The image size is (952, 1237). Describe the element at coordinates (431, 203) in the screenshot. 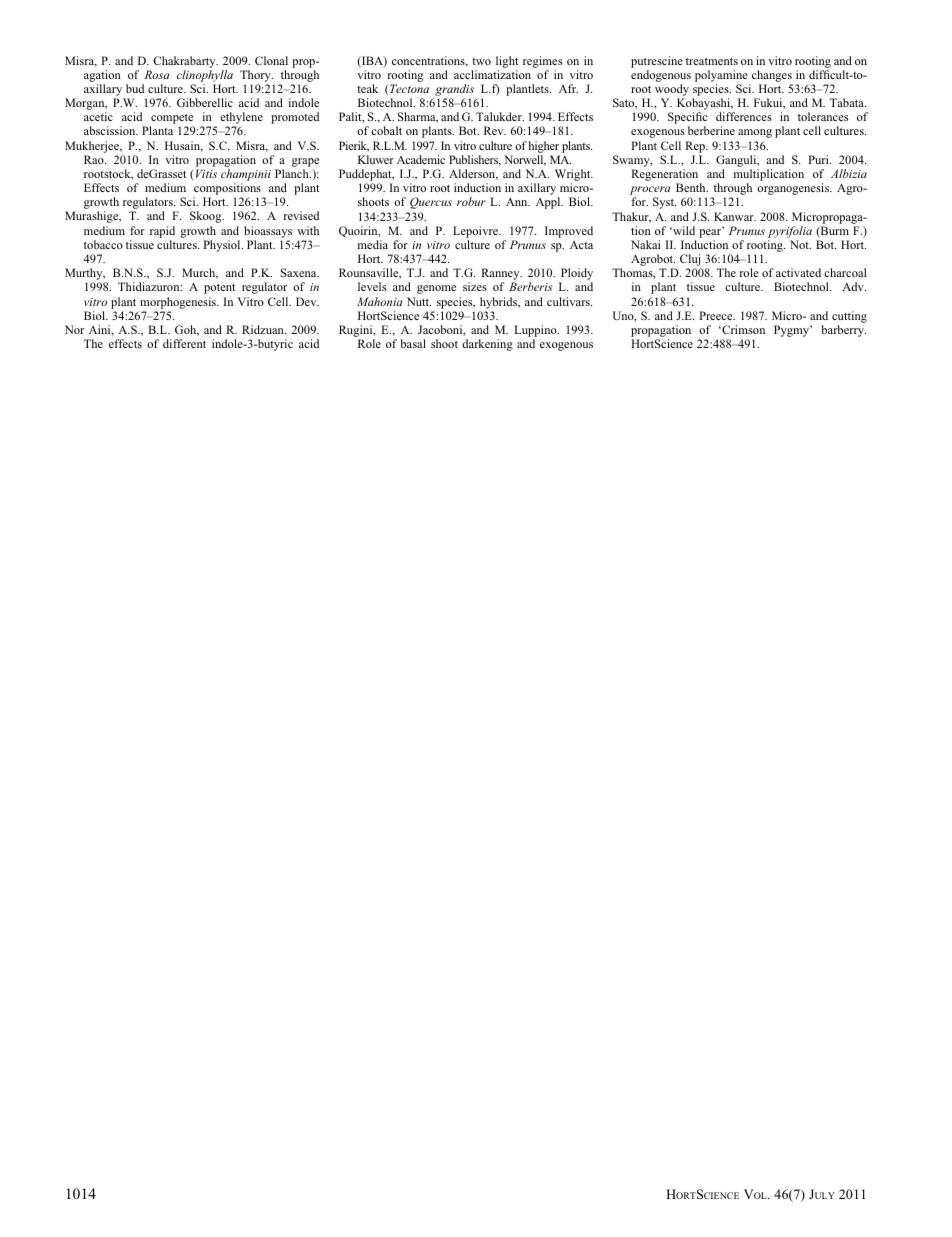

I see `Quercus` at that location.
